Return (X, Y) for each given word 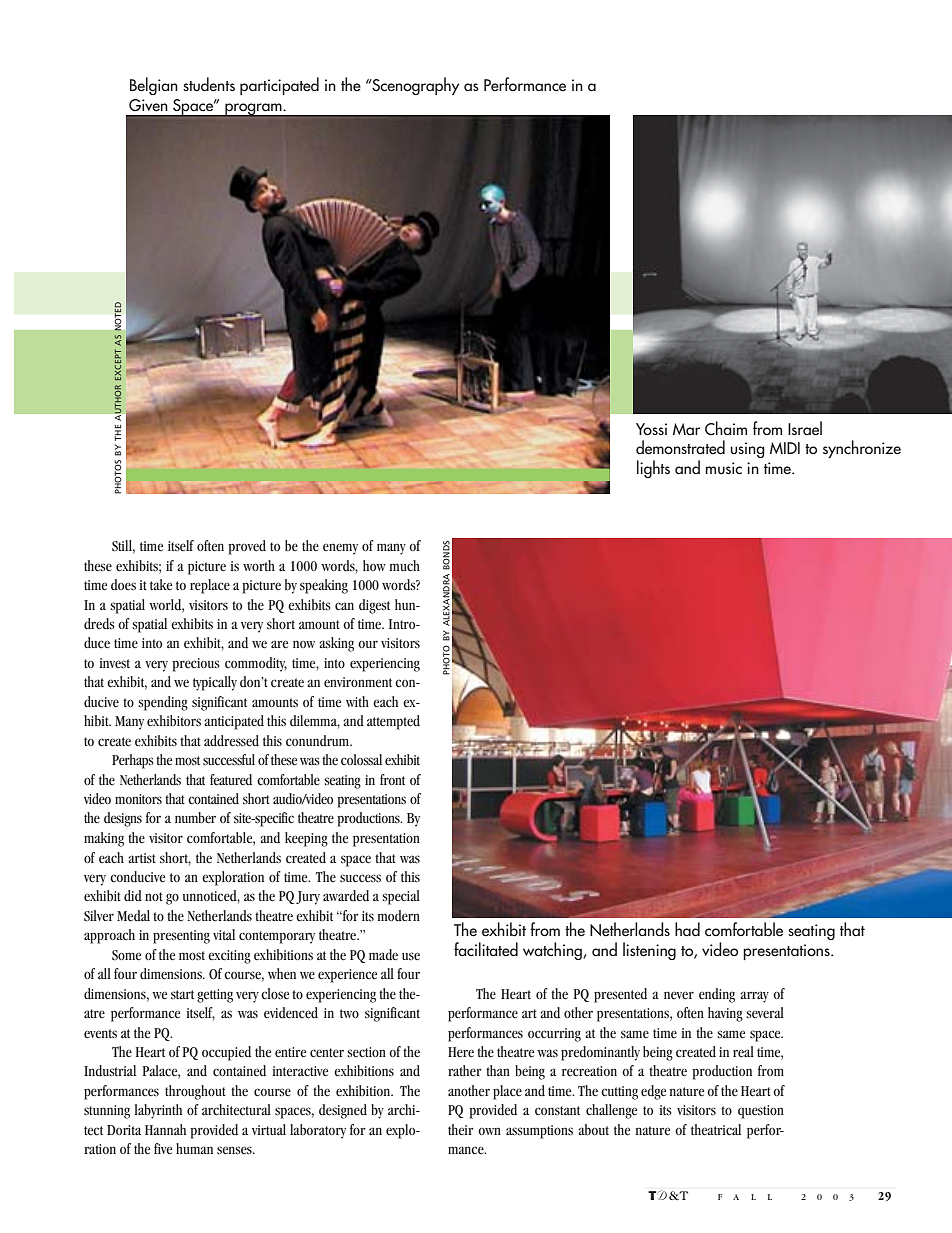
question (761, 1112)
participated (279, 86)
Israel (805, 428)
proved (247, 547)
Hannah (165, 1129)
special (401, 897)
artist (142, 858)
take (161, 584)
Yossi (651, 429)
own (489, 1131)
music (724, 468)
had (687, 929)
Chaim (726, 428)
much (405, 566)
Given (148, 105)
